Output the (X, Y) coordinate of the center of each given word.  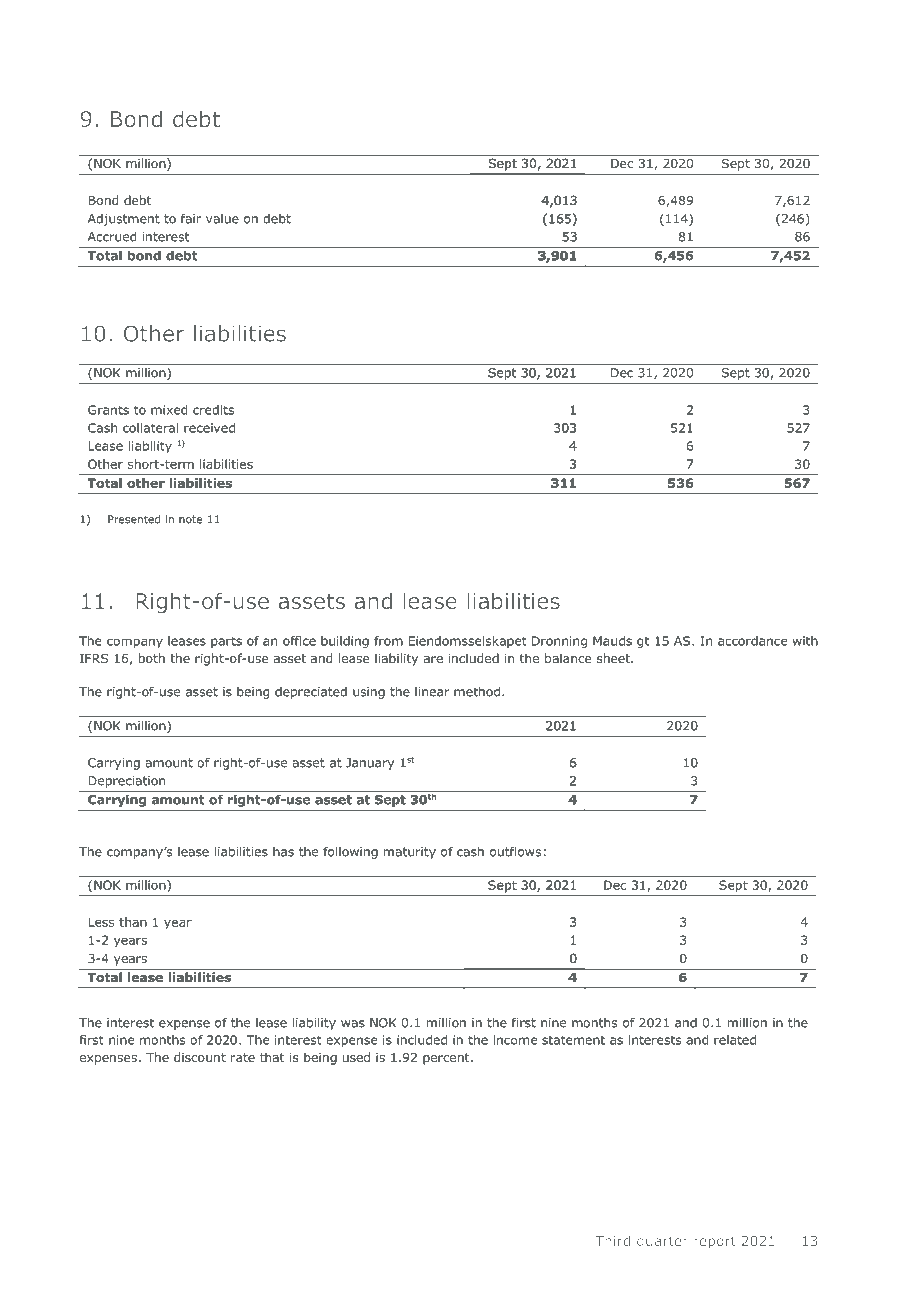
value (222, 219)
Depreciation (126, 782)
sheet (614, 658)
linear (432, 692)
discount (200, 1057)
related (735, 1040)
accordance (752, 641)
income (515, 1040)
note (190, 519)
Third (612, 1240)
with (805, 641)
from (388, 641)
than (133, 922)
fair (191, 218)
